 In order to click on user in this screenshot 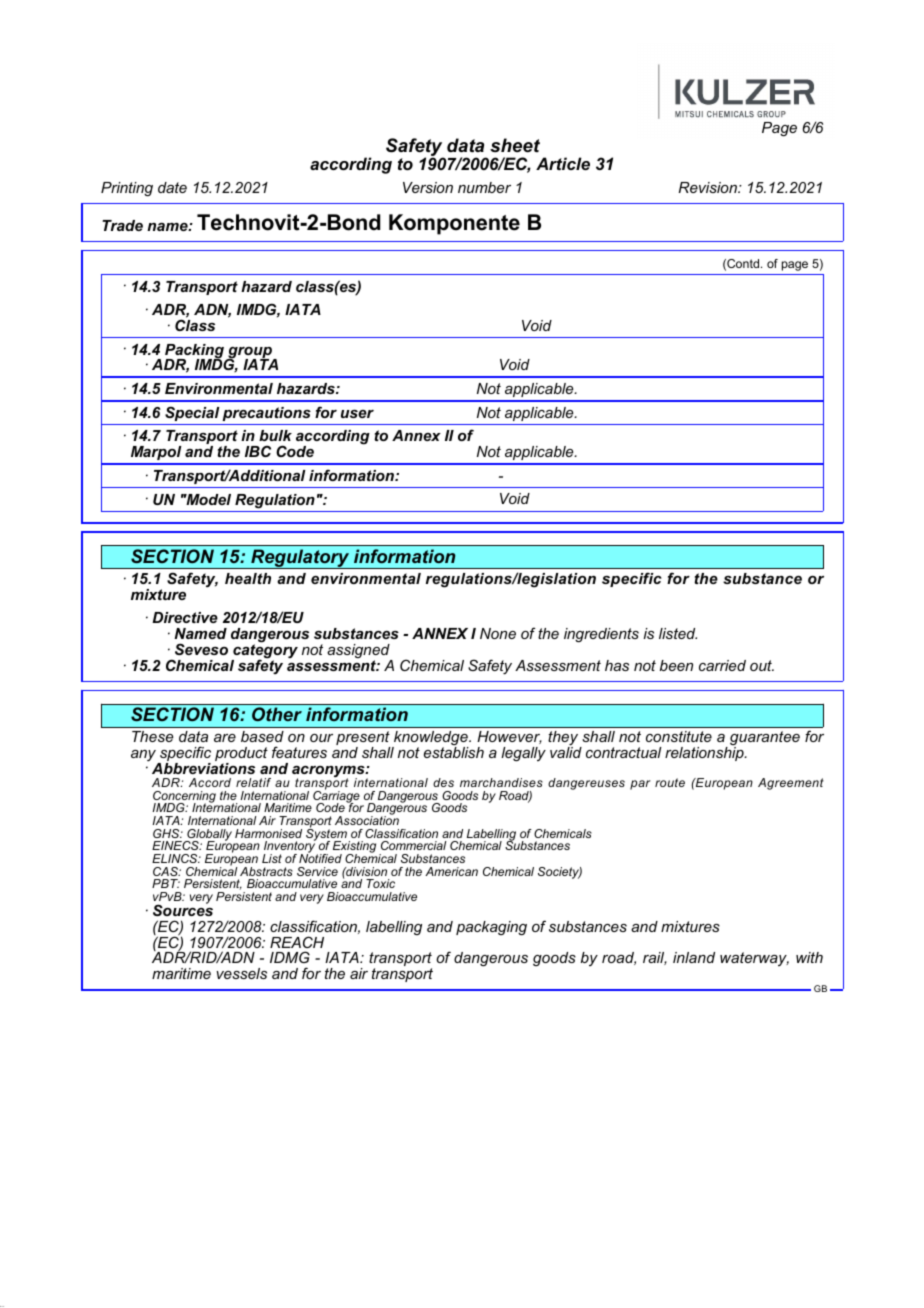, I will do `click(357, 414)`.
